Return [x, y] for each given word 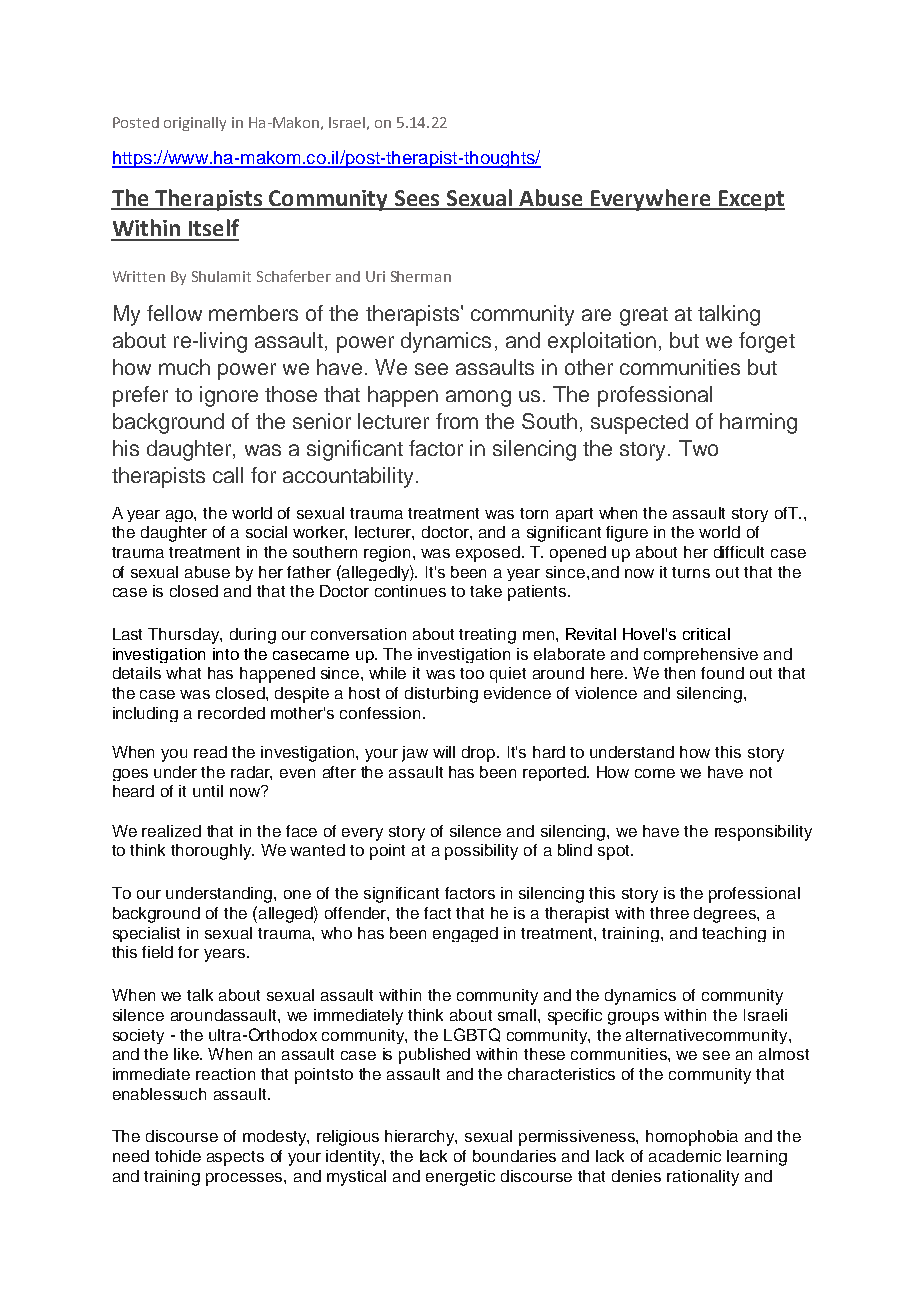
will [444, 752]
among [478, 398]
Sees [417, 199]
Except [750, 200]
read [210, 752]
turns [691, 572]
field [157, 952]
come [655, 773]
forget [767, 342]
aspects [235, 1158]
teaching [734, 934]
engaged [465, 934]
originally [195, 124]
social [266, 532]
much [184, 367]
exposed [488, 554]
